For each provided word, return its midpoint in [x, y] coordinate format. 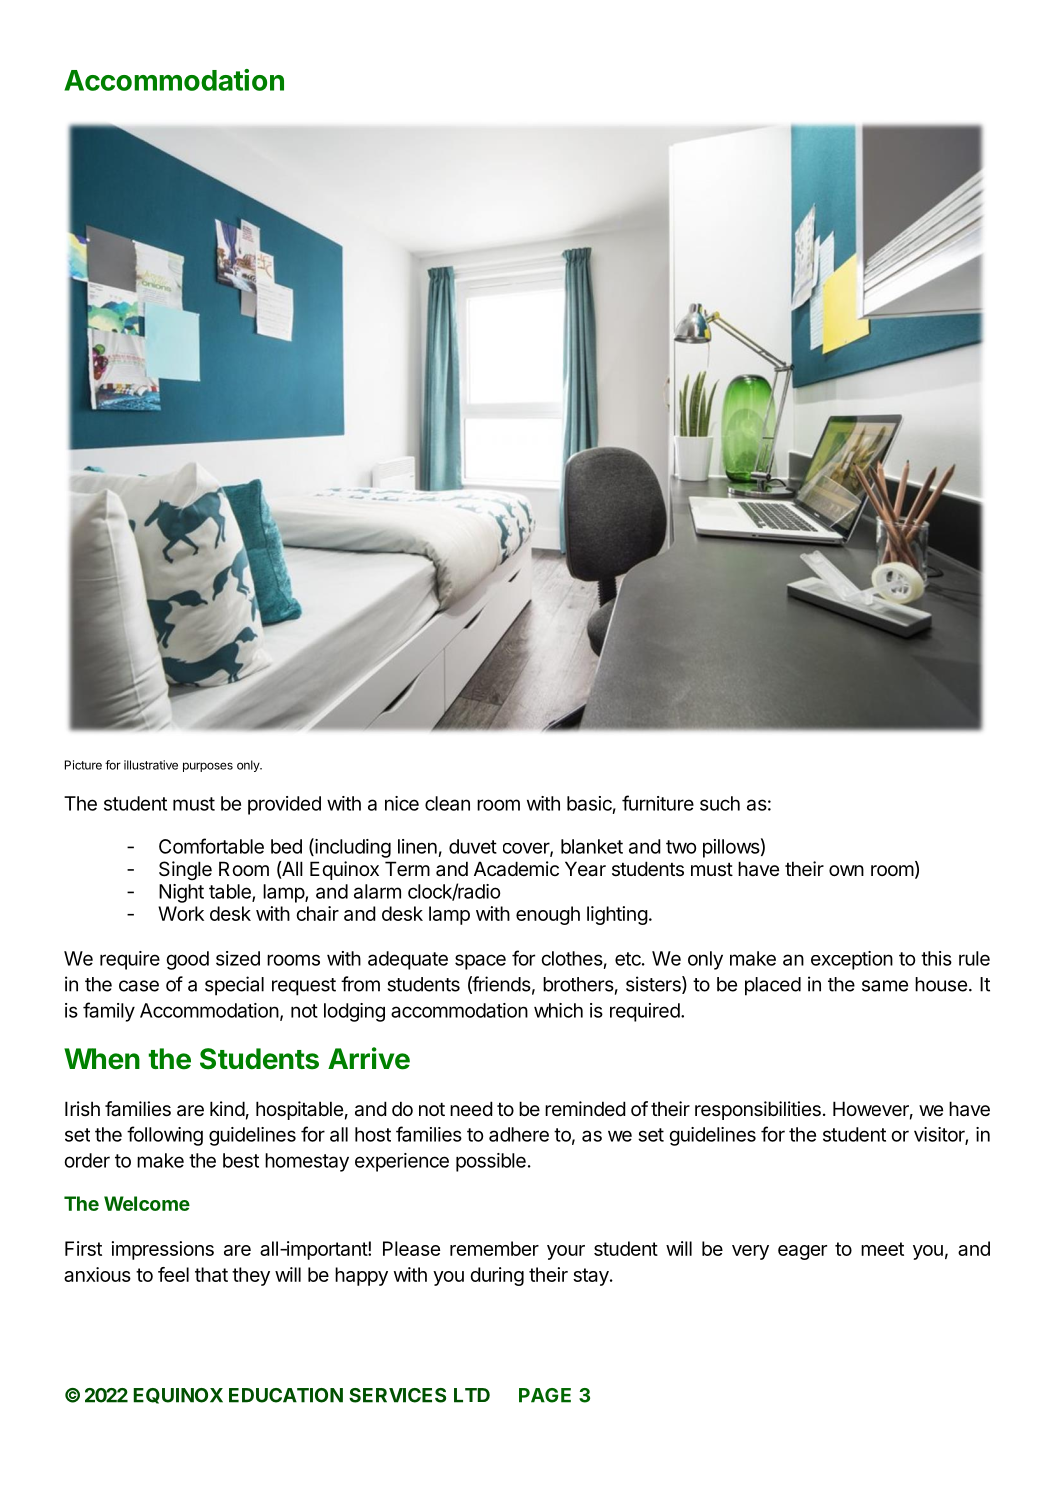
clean [447, 803]
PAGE [545, 1395]
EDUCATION [286, 1395]
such [720, 803]
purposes [208, 767]
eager [802, 1252]
